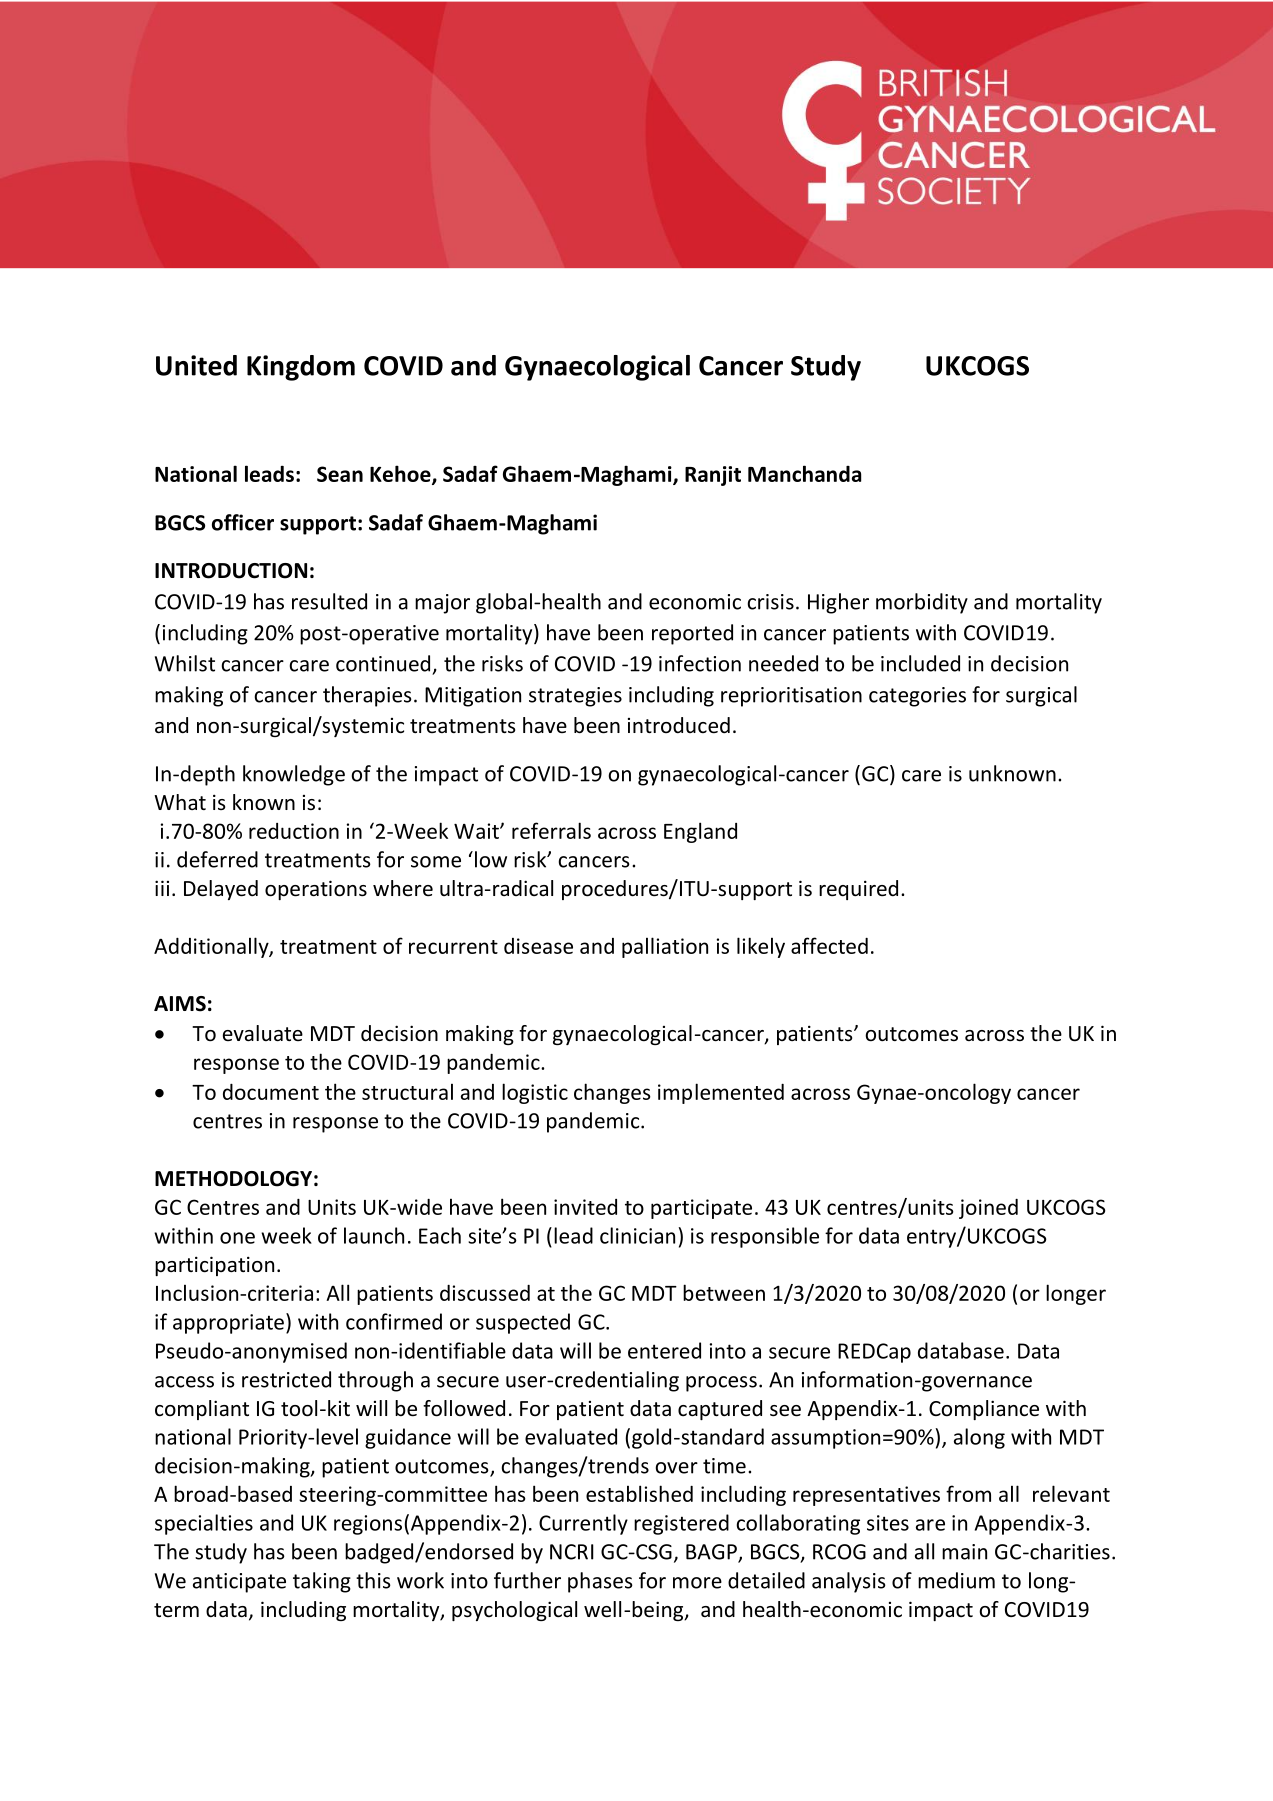 Image resolution: width=1273 pixels, height=1801 pixels. I want to click on AIMS, so click(180, 1004).
